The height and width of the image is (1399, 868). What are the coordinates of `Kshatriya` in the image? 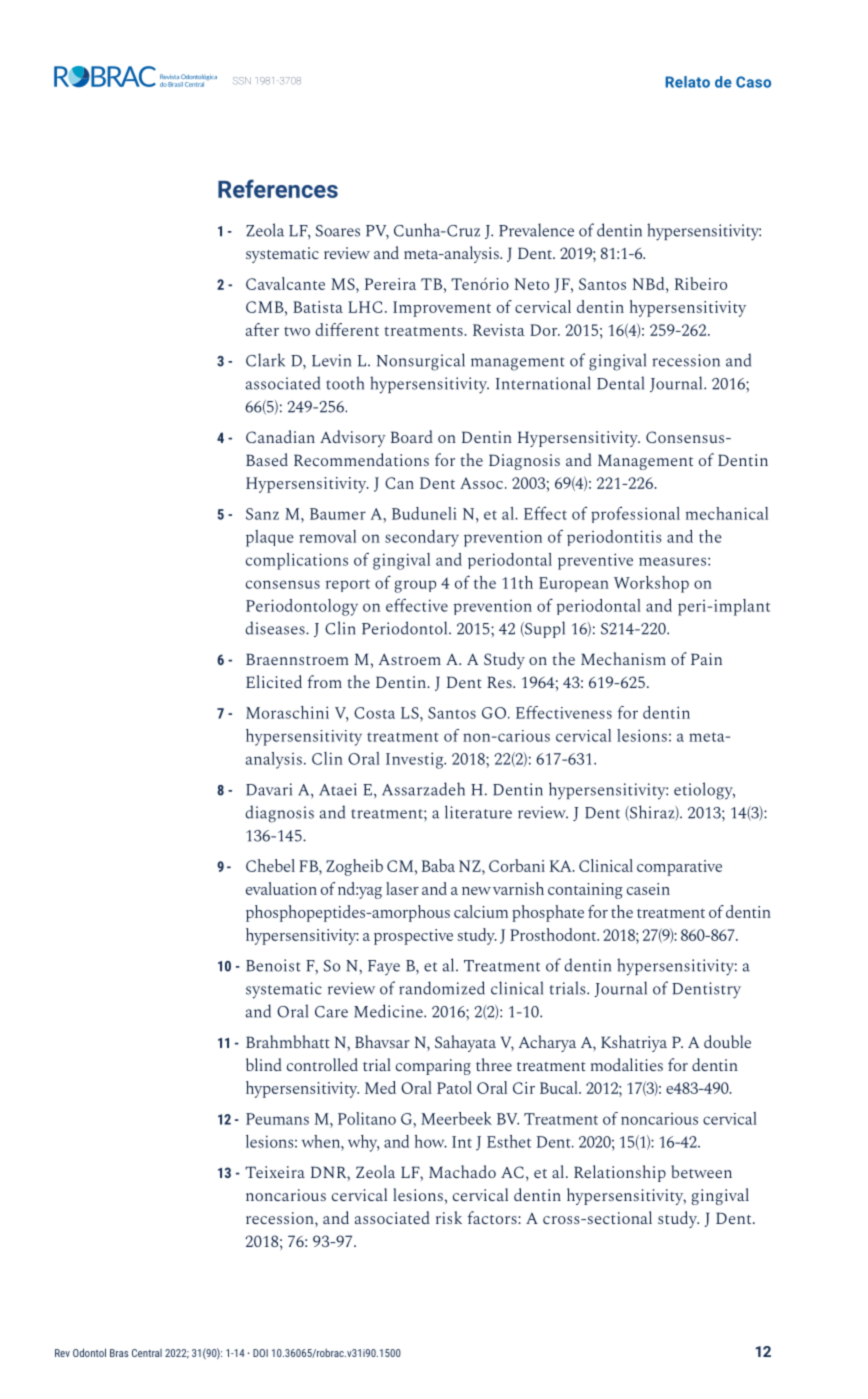 It's located at (634, 1043).
